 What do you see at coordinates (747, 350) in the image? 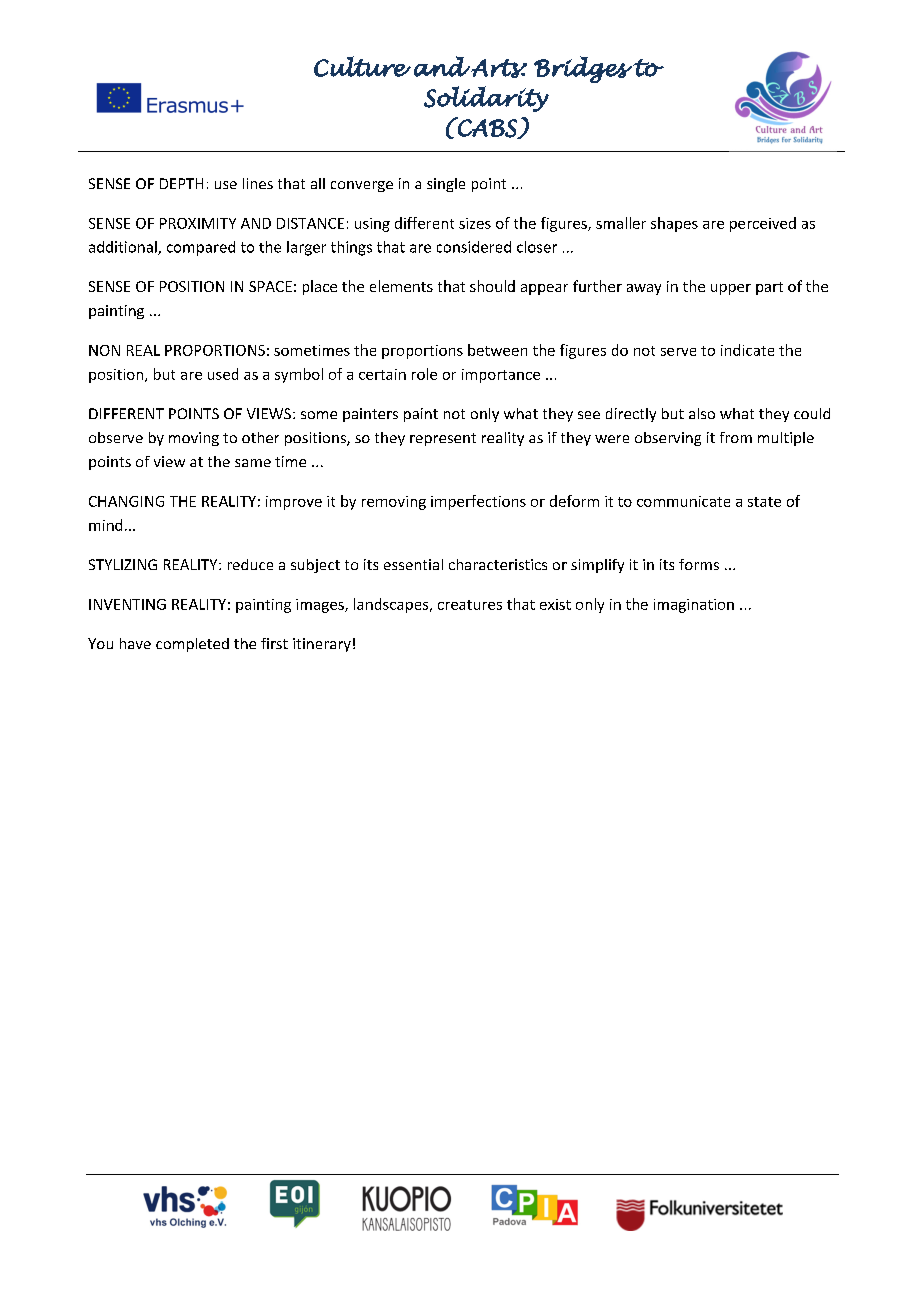
I see `indicate` at bounding box center [747, 350].
